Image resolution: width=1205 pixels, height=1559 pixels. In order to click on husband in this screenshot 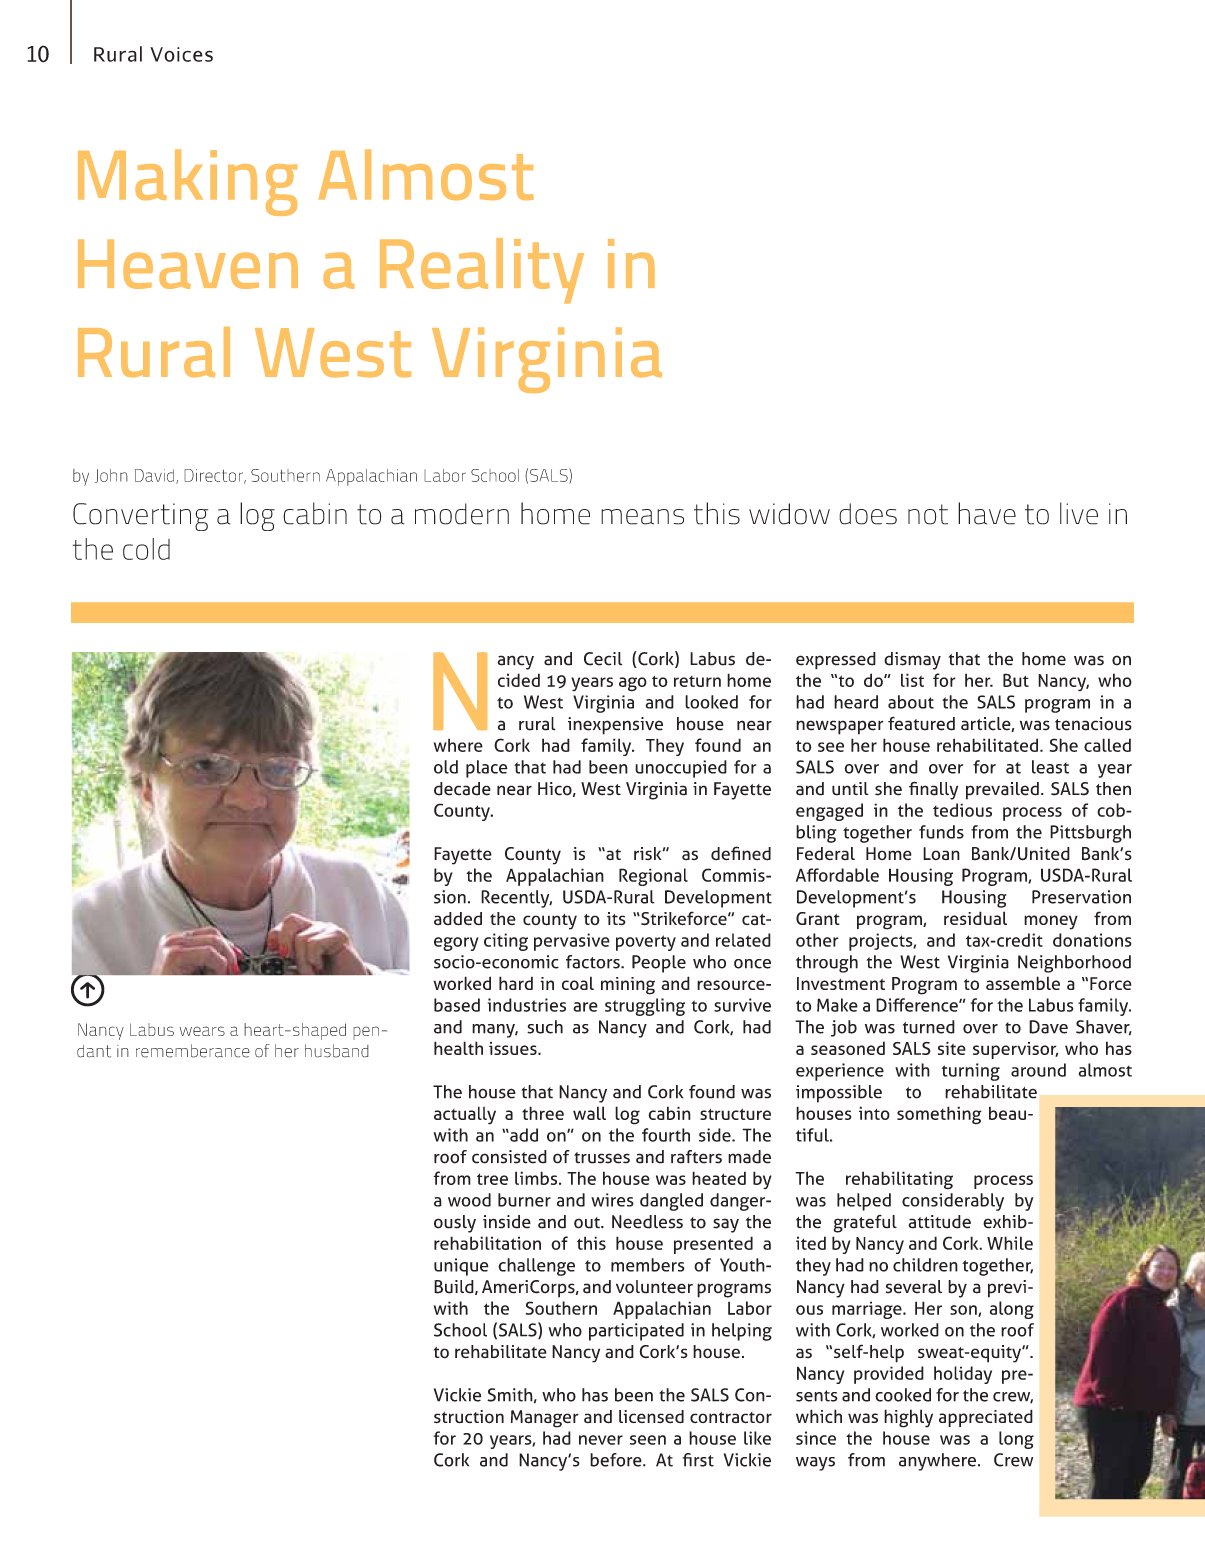, I will do `click(337, 1051)`.
